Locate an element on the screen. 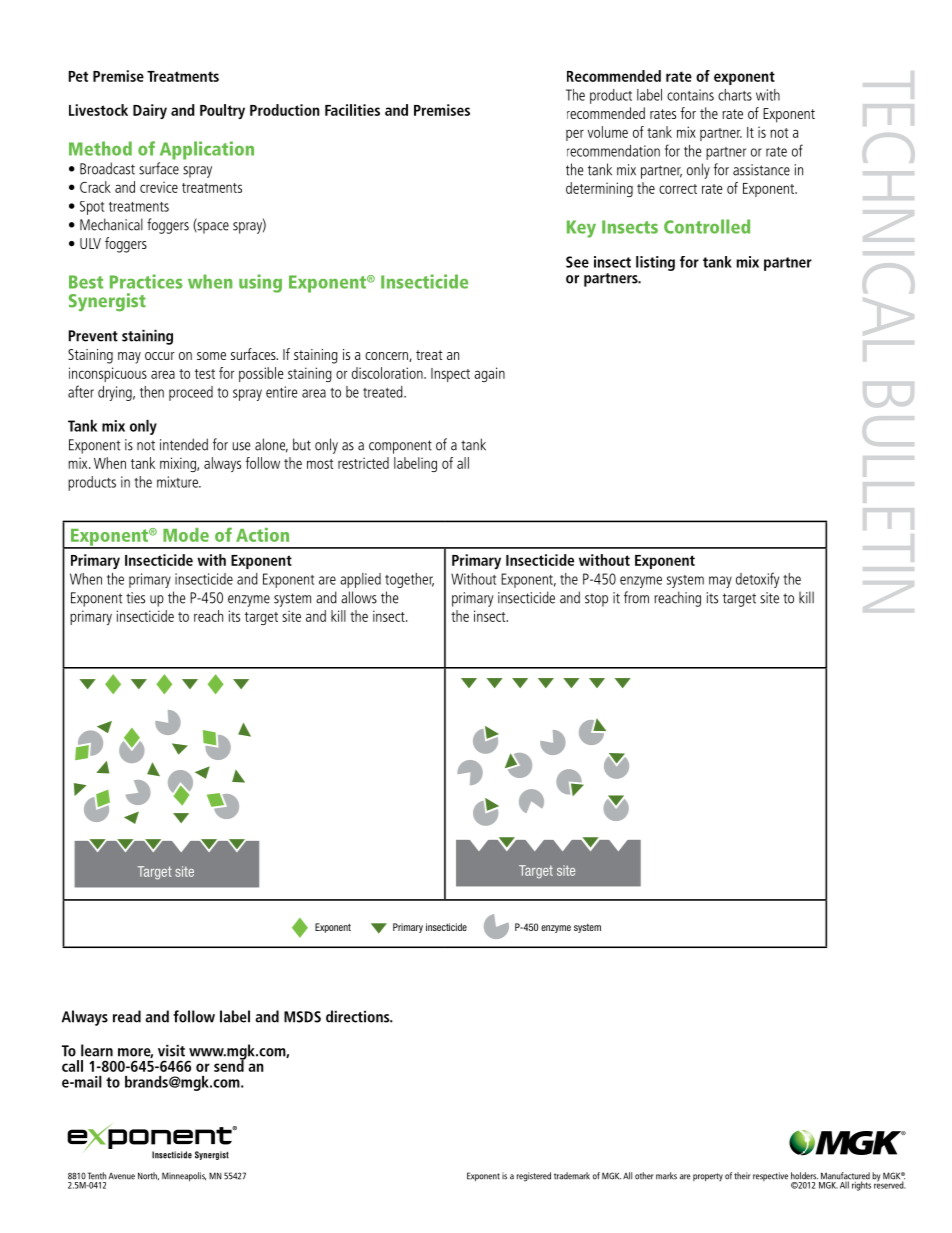  Mode is located at coordinates (186, 535).
